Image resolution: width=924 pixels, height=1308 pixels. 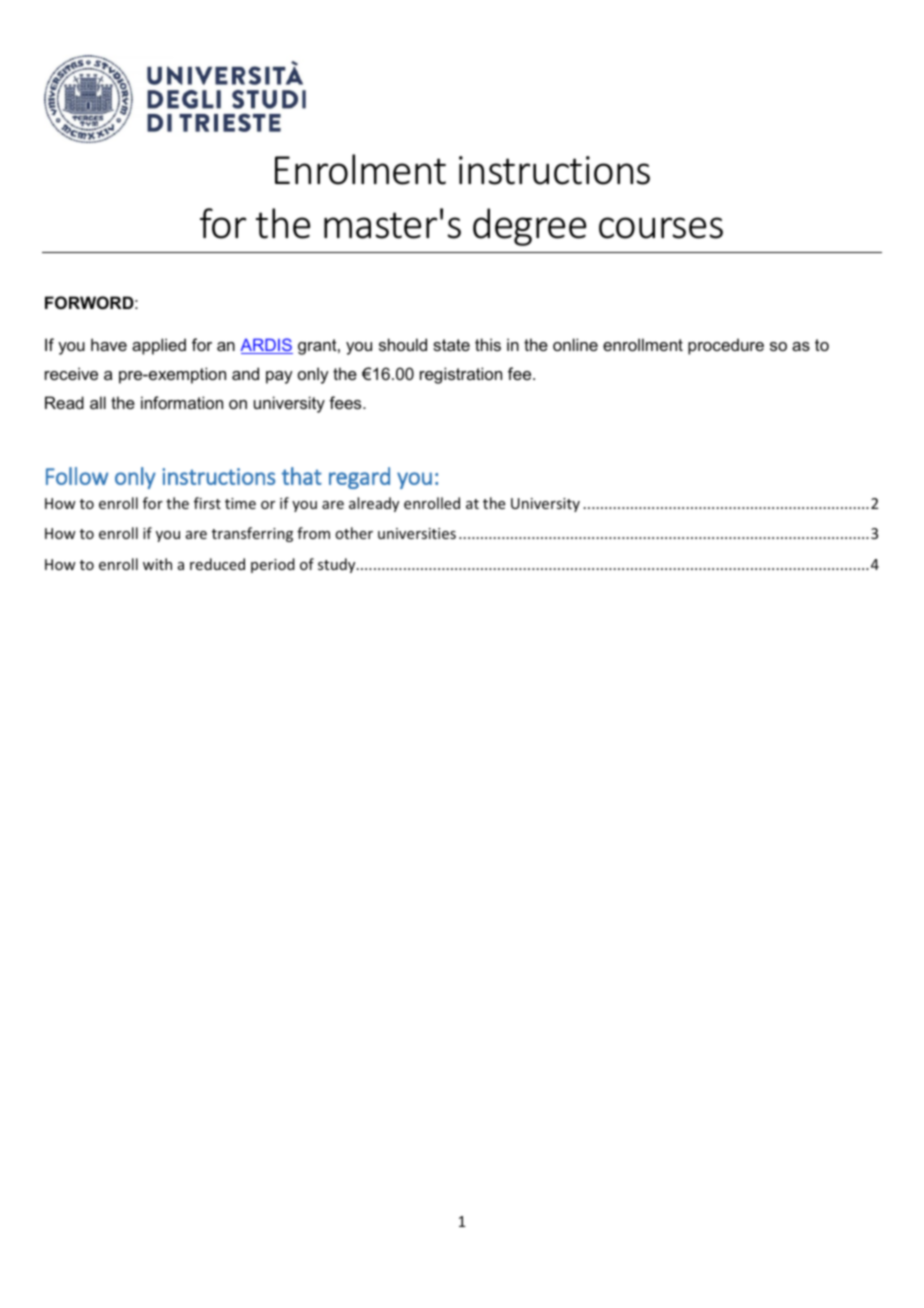 What do you see at coordinates (575, 344) in the document?
I see `online` at bounding box center [575, 344].
